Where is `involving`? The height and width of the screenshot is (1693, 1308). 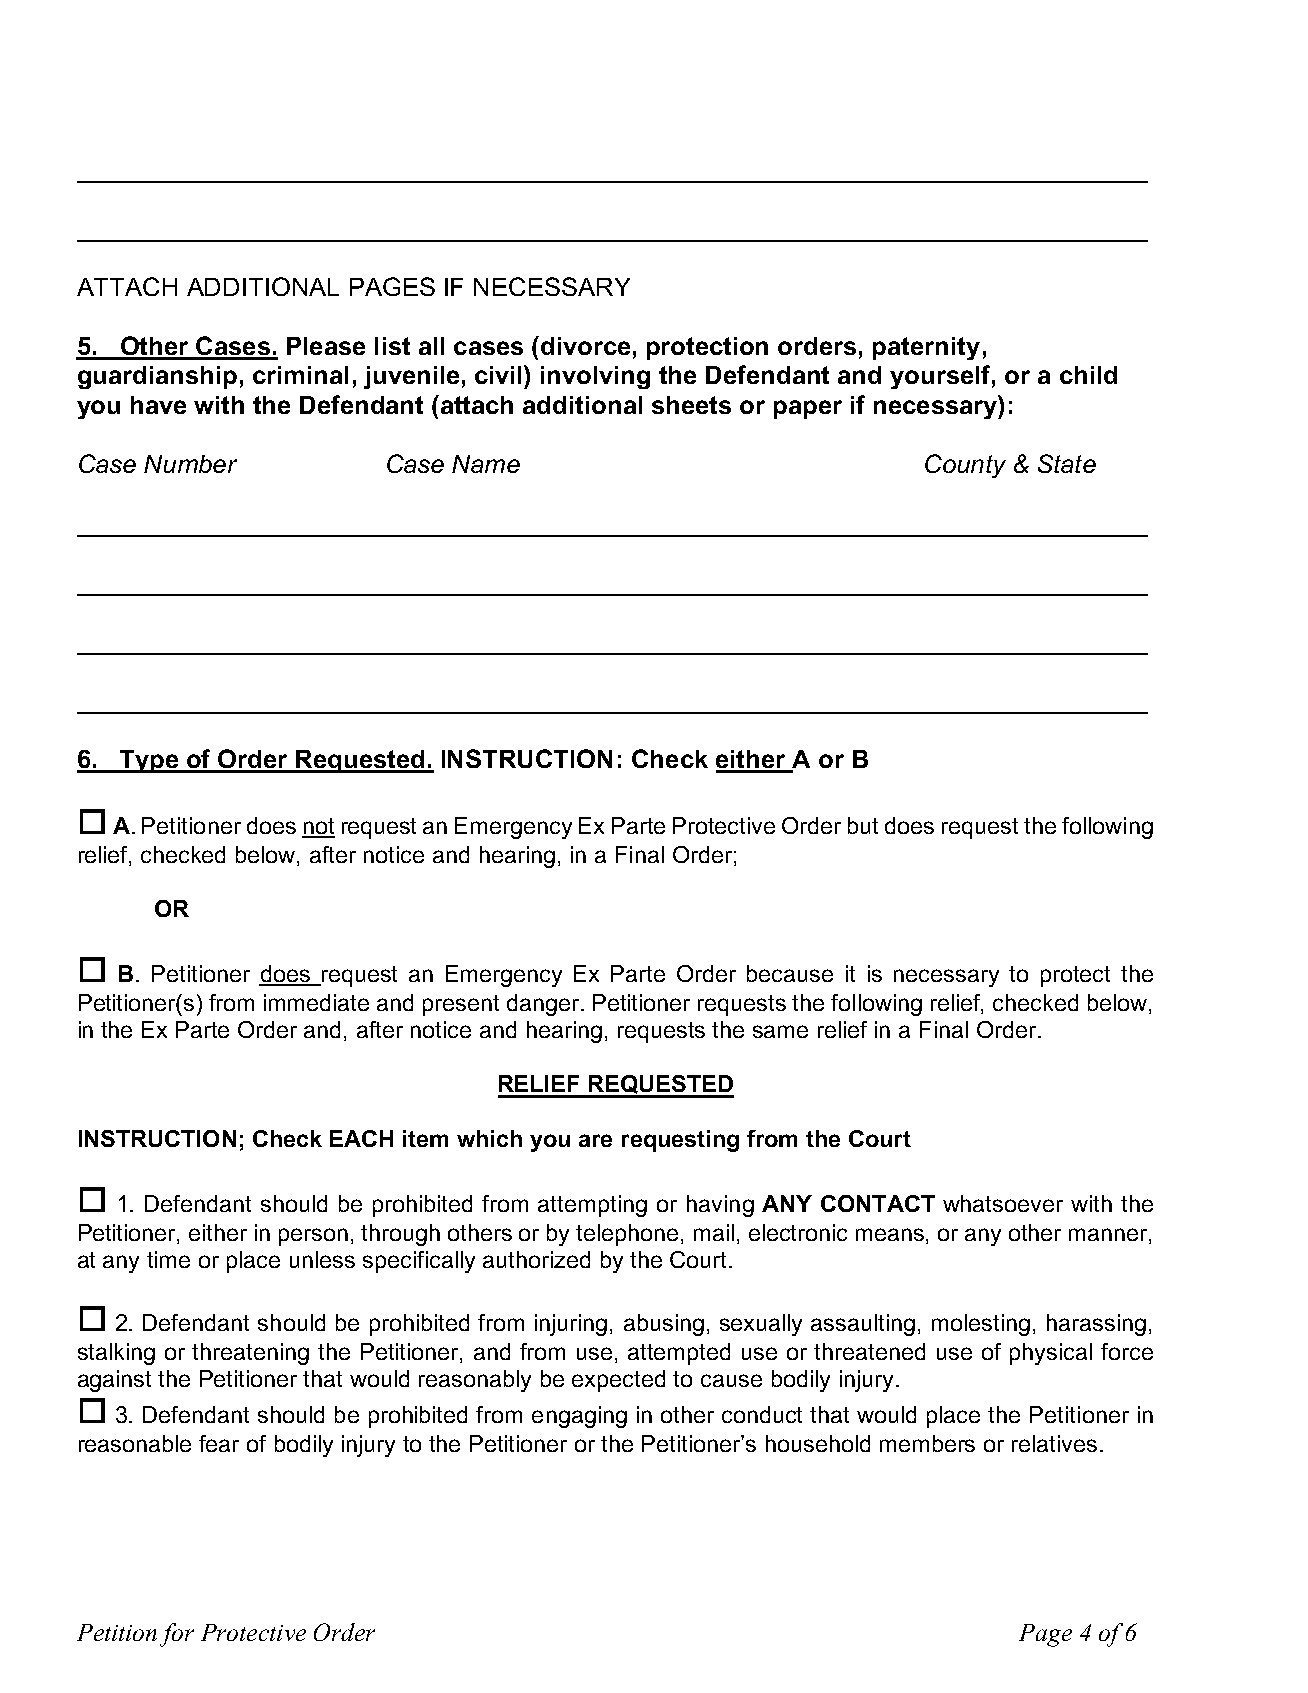 involving is located at coordinates (595, 377).
